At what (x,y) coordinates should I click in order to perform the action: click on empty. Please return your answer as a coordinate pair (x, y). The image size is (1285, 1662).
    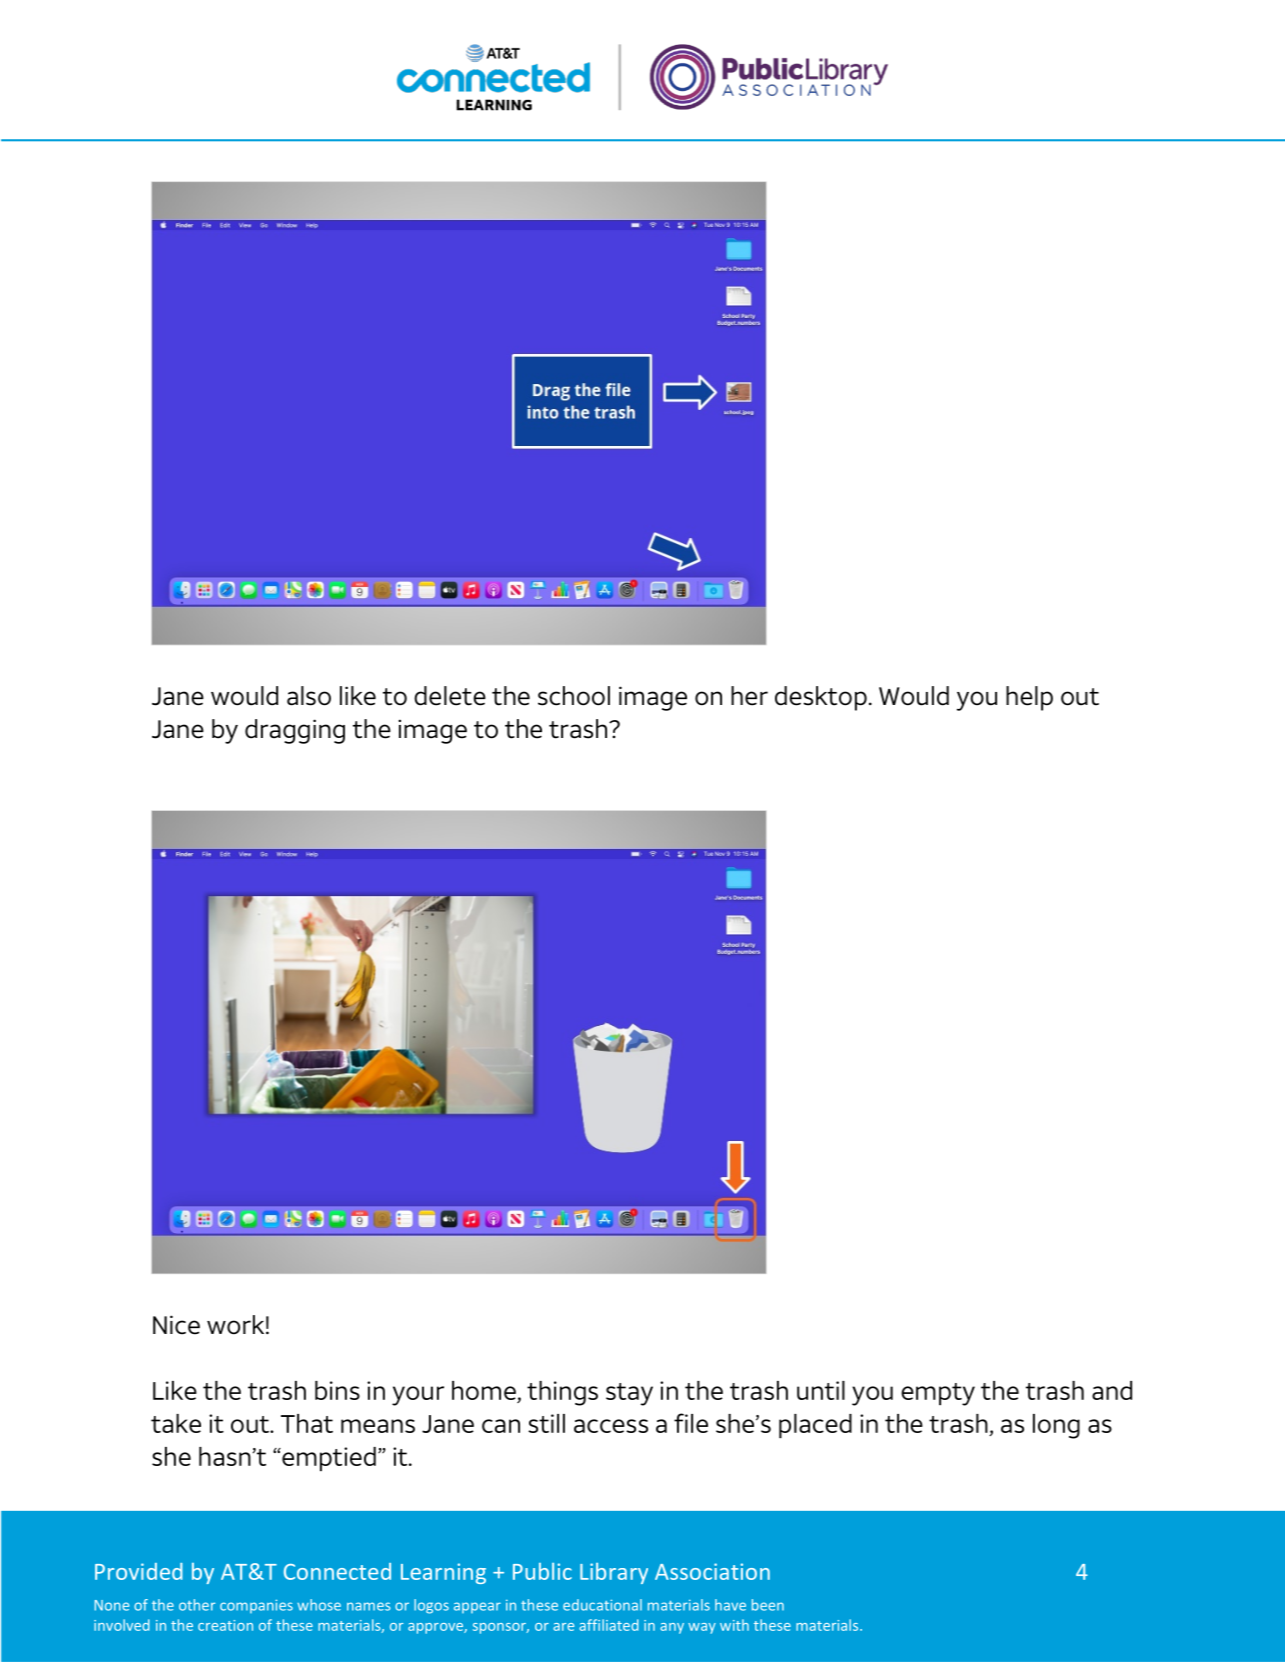
    Looking at the image, I should click on (938, 1394).
